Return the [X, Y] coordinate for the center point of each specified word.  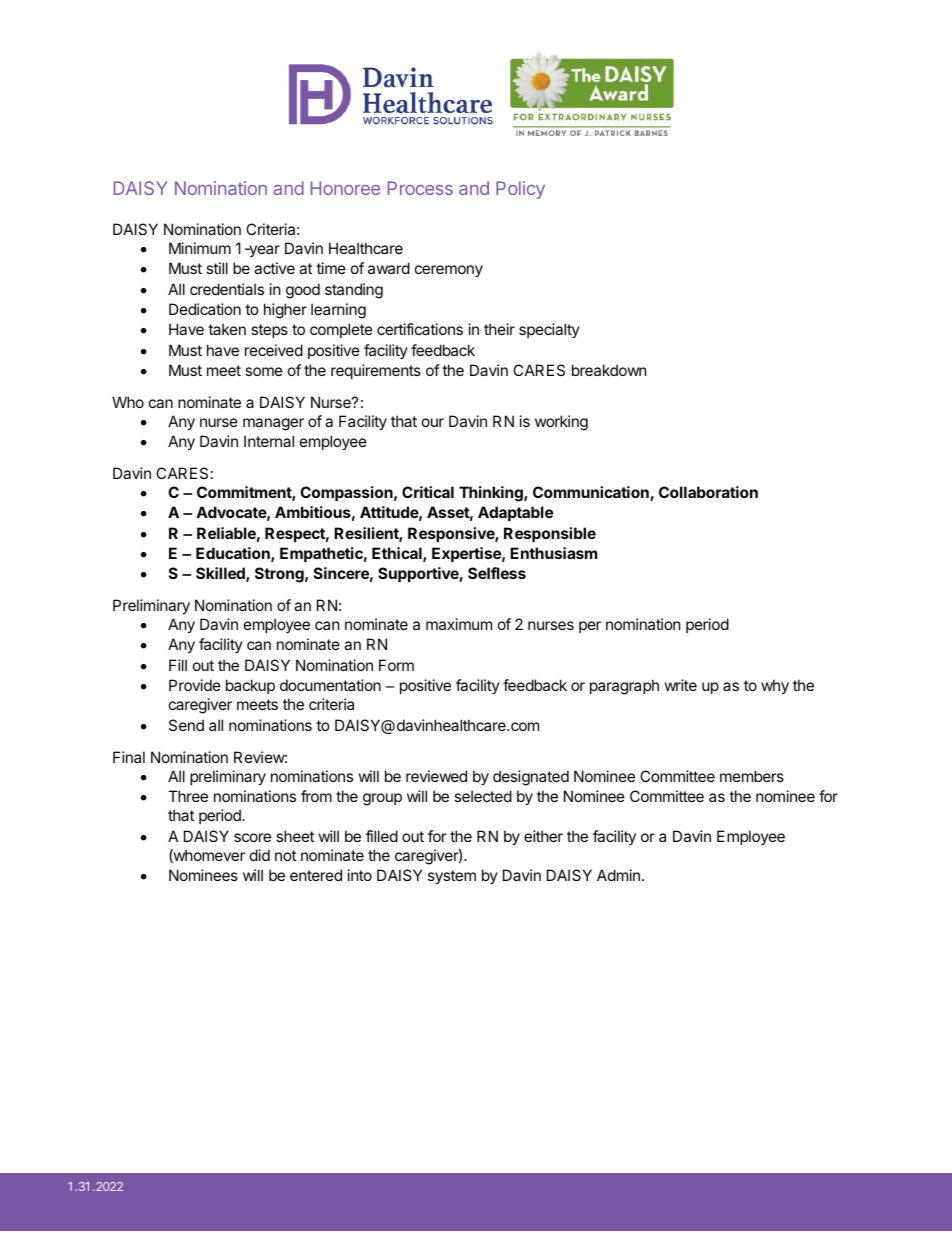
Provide [195, 685]
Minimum [200, 248]
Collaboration [708, 492]
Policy [520, 190]
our [433, 422]
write [681, 685]
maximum [459, 624]
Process [420, 188]
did [260, 855]
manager [273, 424]
